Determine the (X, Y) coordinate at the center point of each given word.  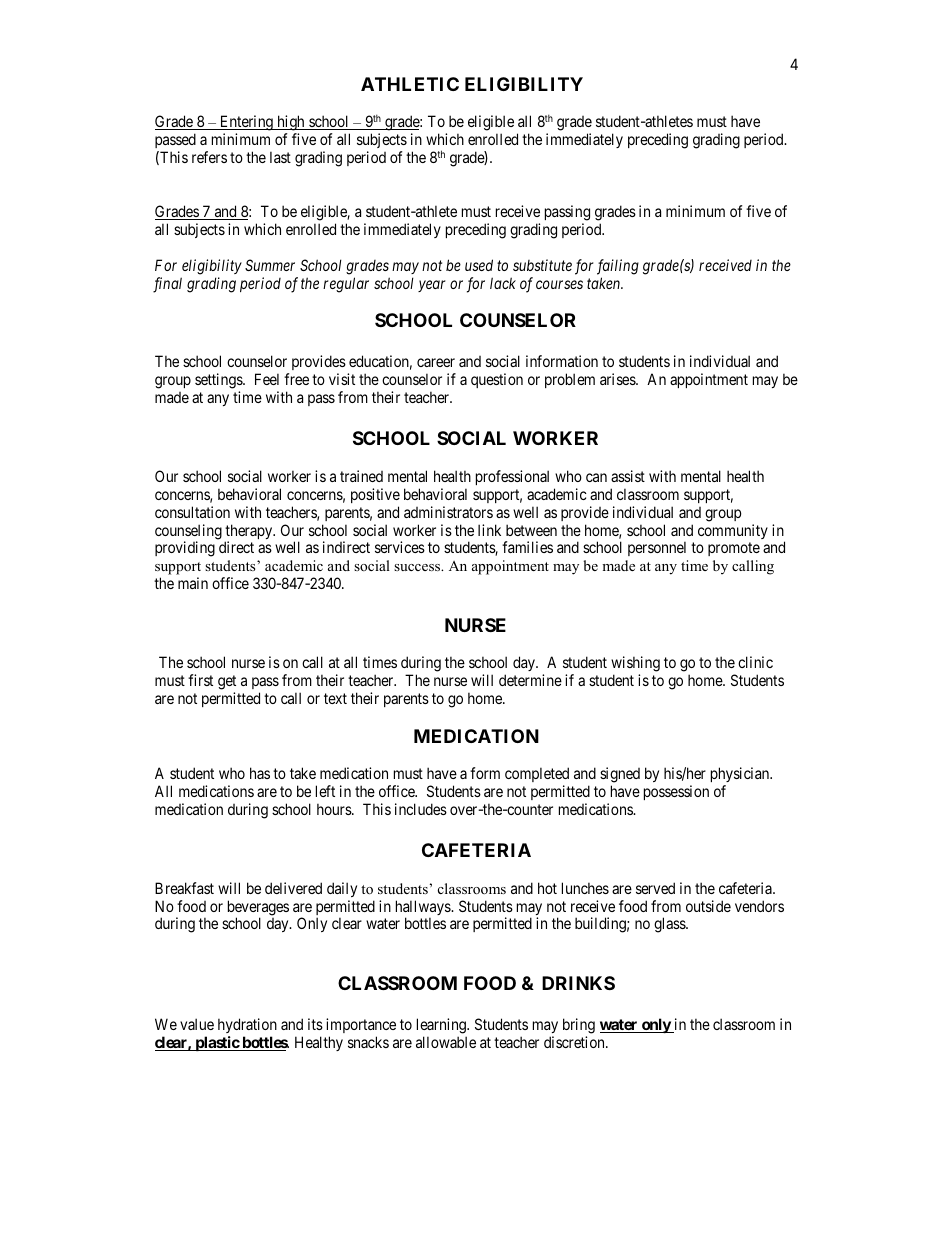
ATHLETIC (410, 84)
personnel (657, 548)
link (489, 530)
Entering (246, 124)
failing (618, 267)
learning (442, 1026)
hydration (247, 1025)
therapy (250, 533)
